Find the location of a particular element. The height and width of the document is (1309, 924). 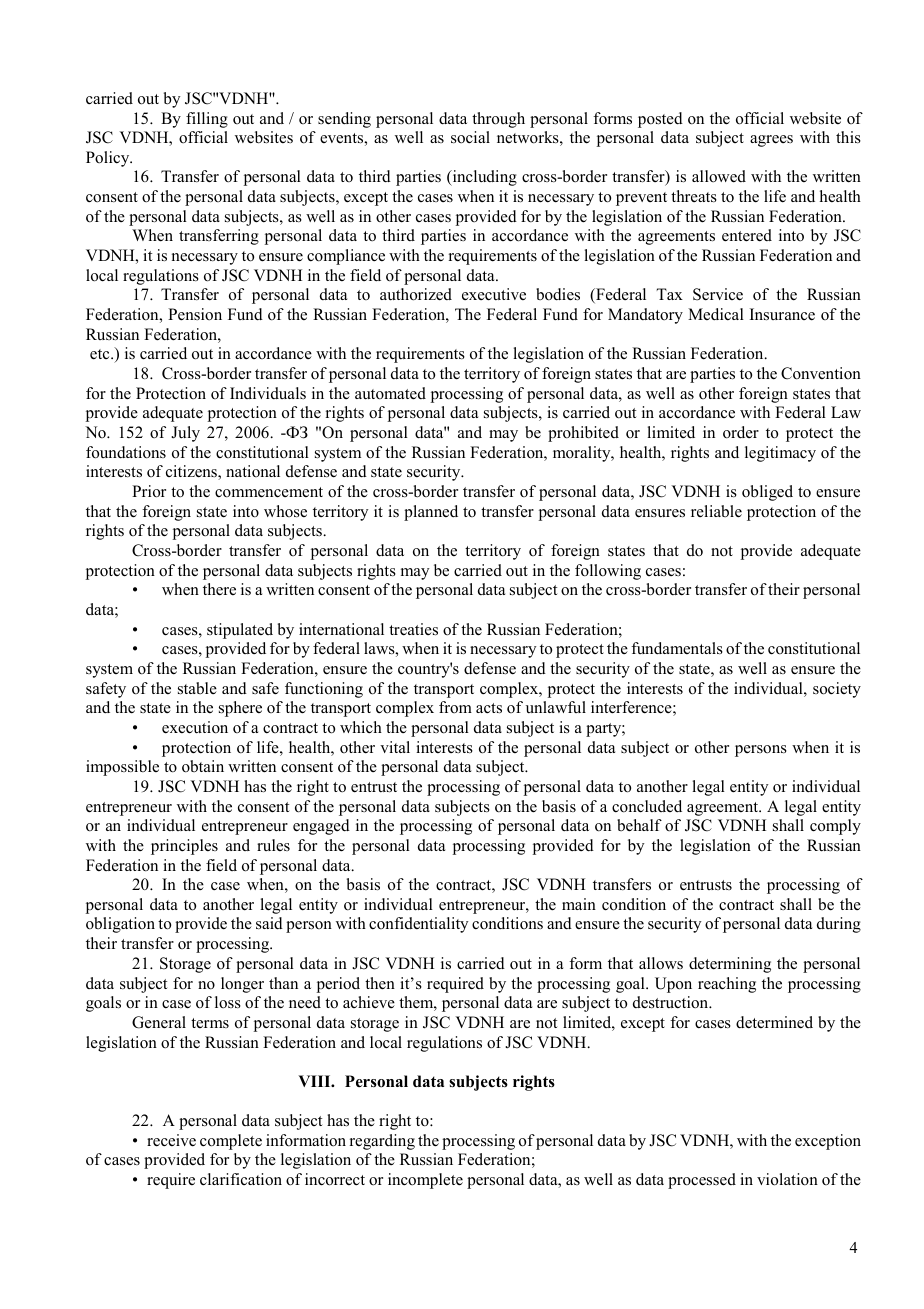

receive is located at coordinates (171, 1140).
